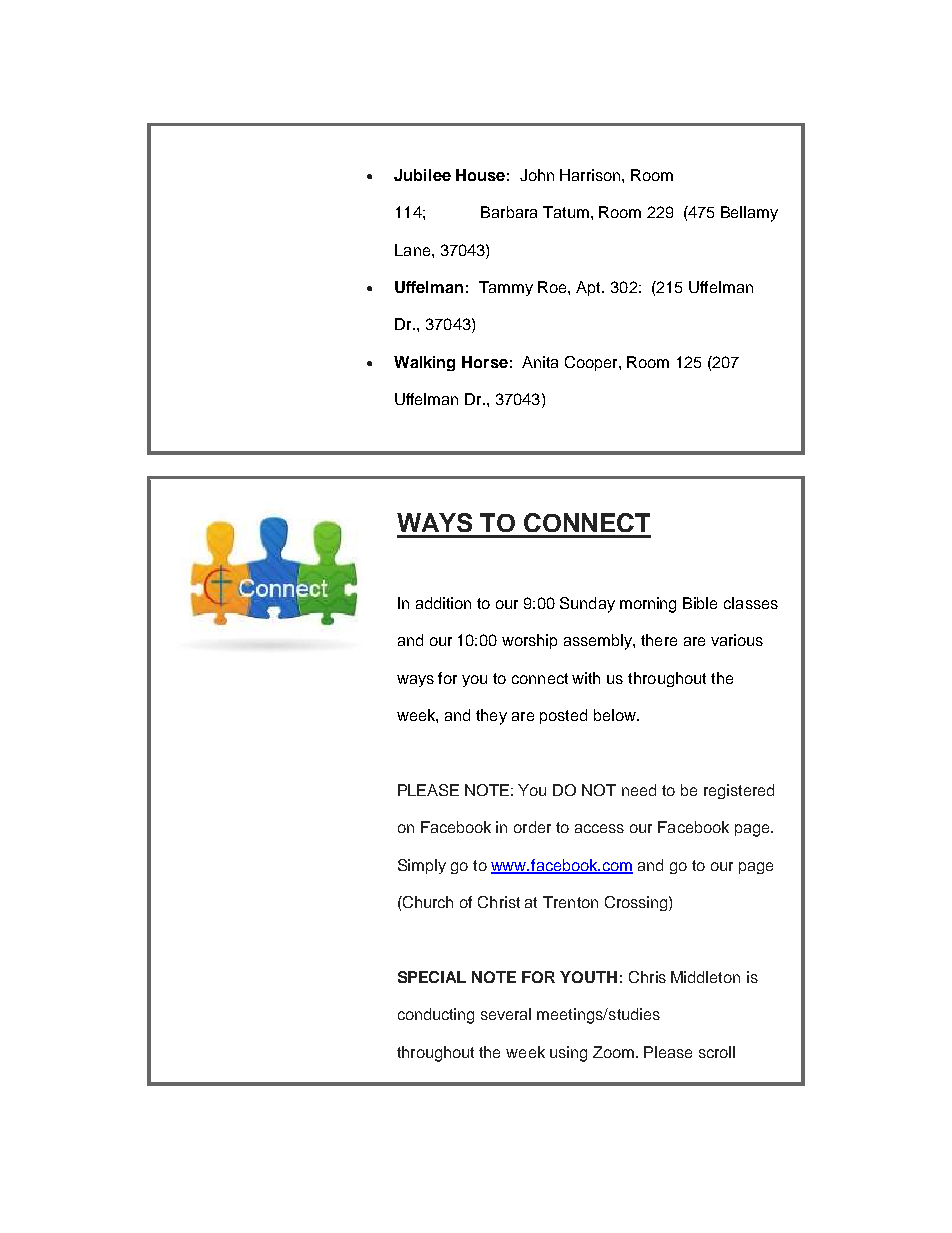 The height and width of the page is (1233, 952). Describe the element at coordinates (749, 214) in the page. I see `Bellamy` at that location.
